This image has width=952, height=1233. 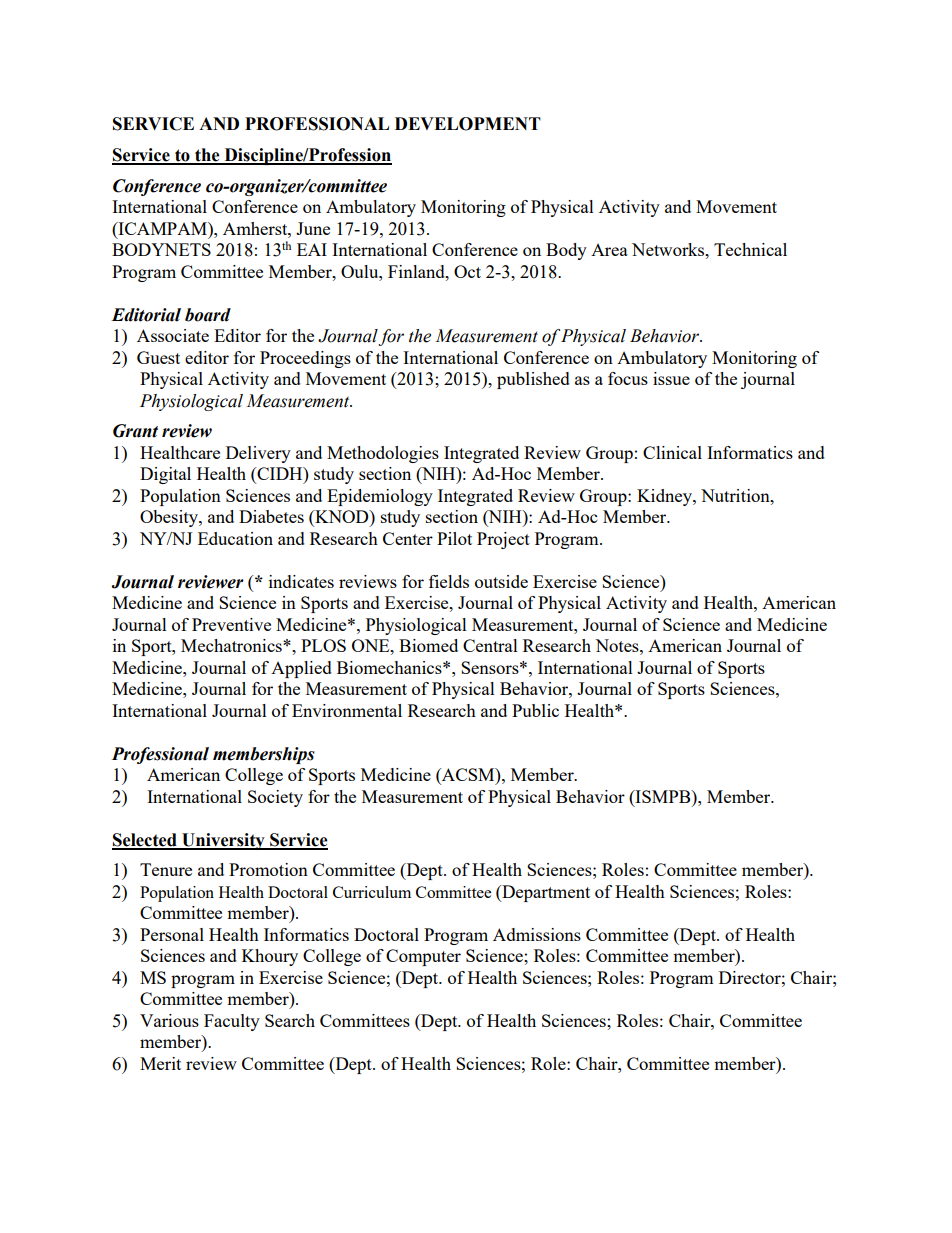 I want to click on fields, so click(x=449, y=581).
